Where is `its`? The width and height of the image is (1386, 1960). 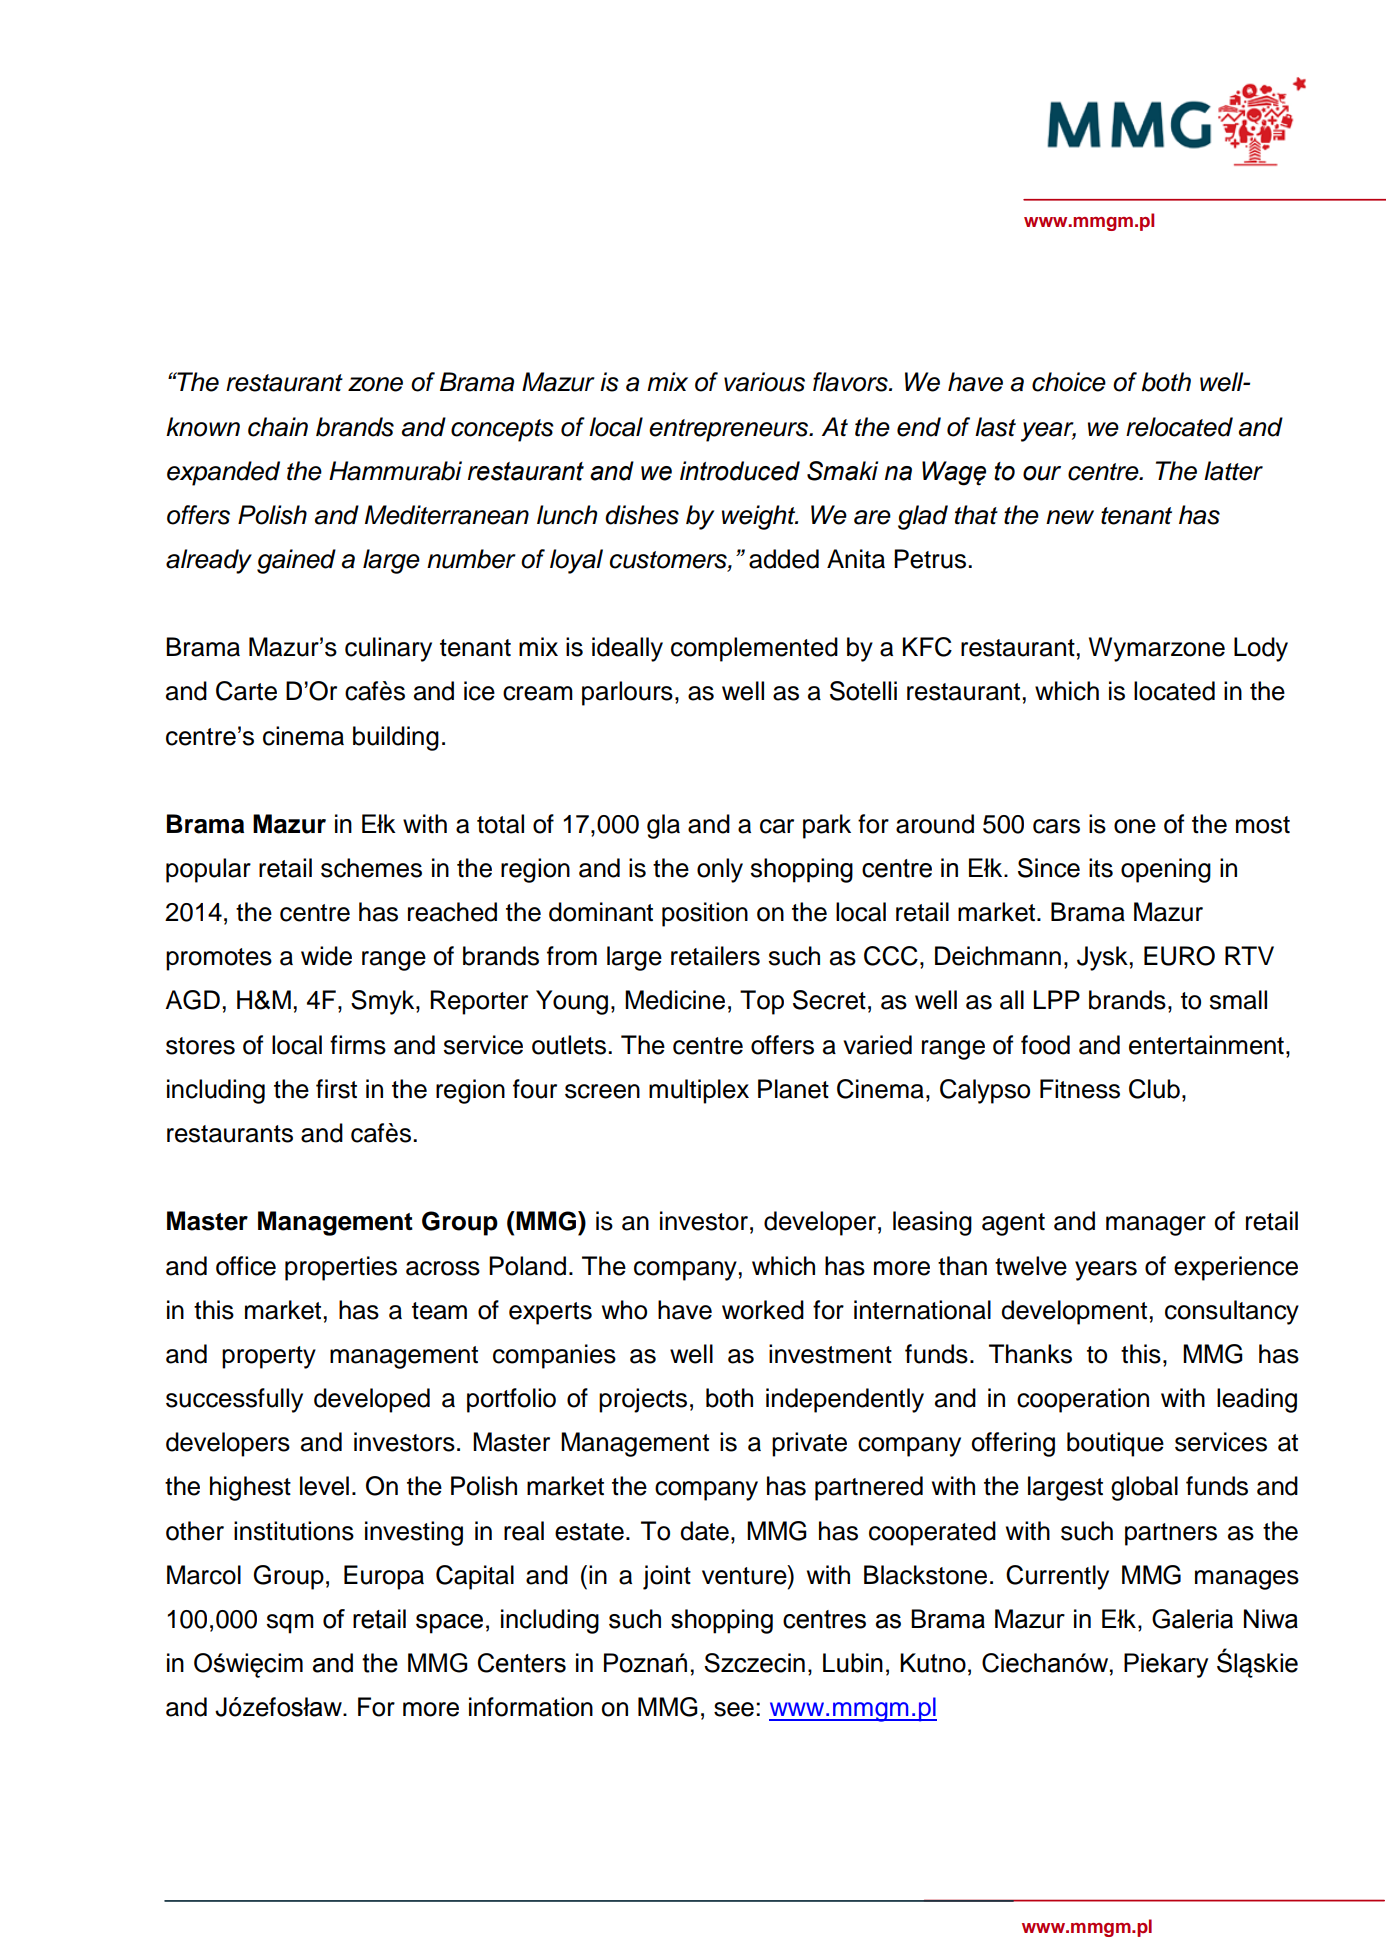 its is located at coordinates (1101, 868).
